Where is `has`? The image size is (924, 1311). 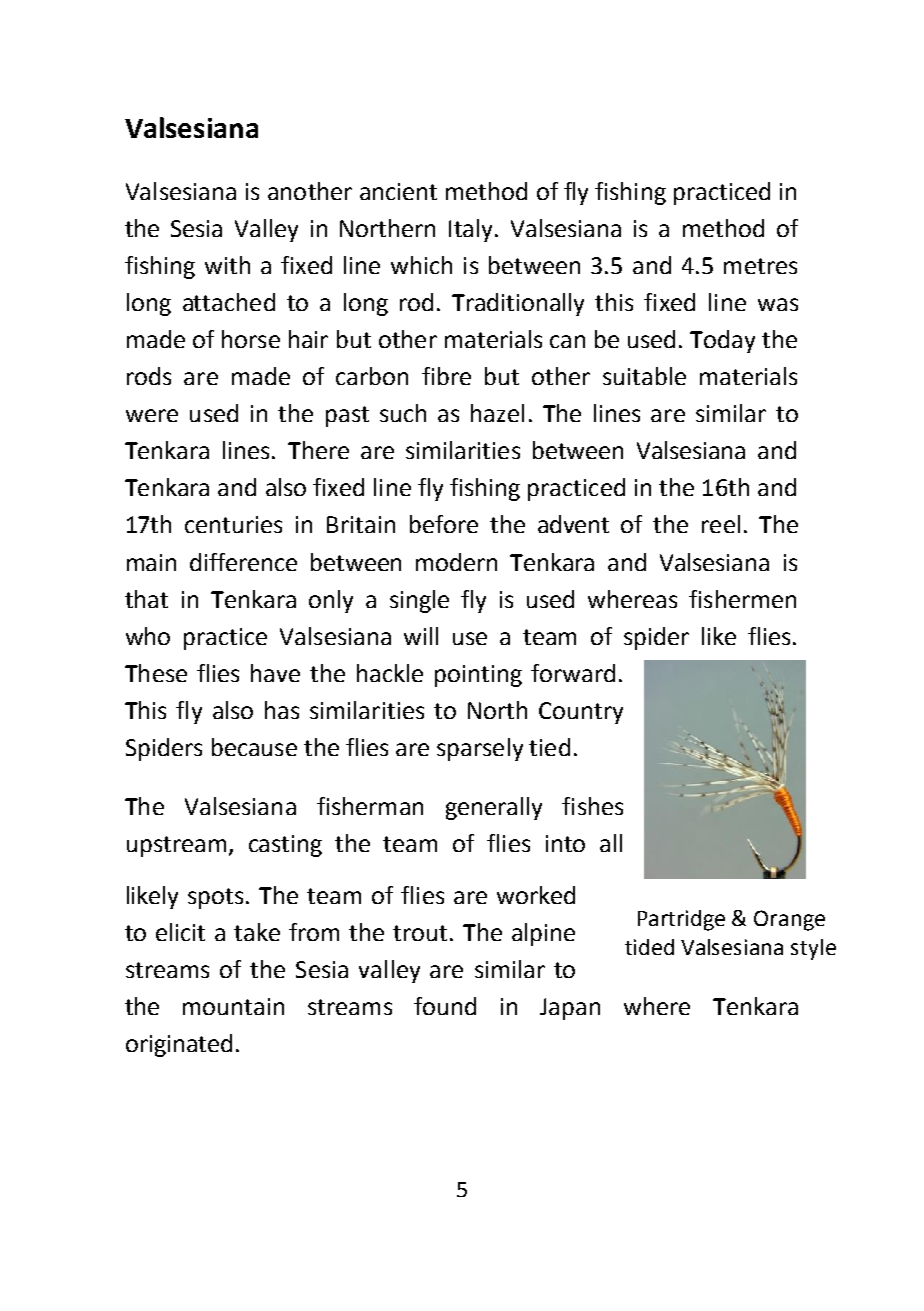 has is located at coordinates (282, 710).
